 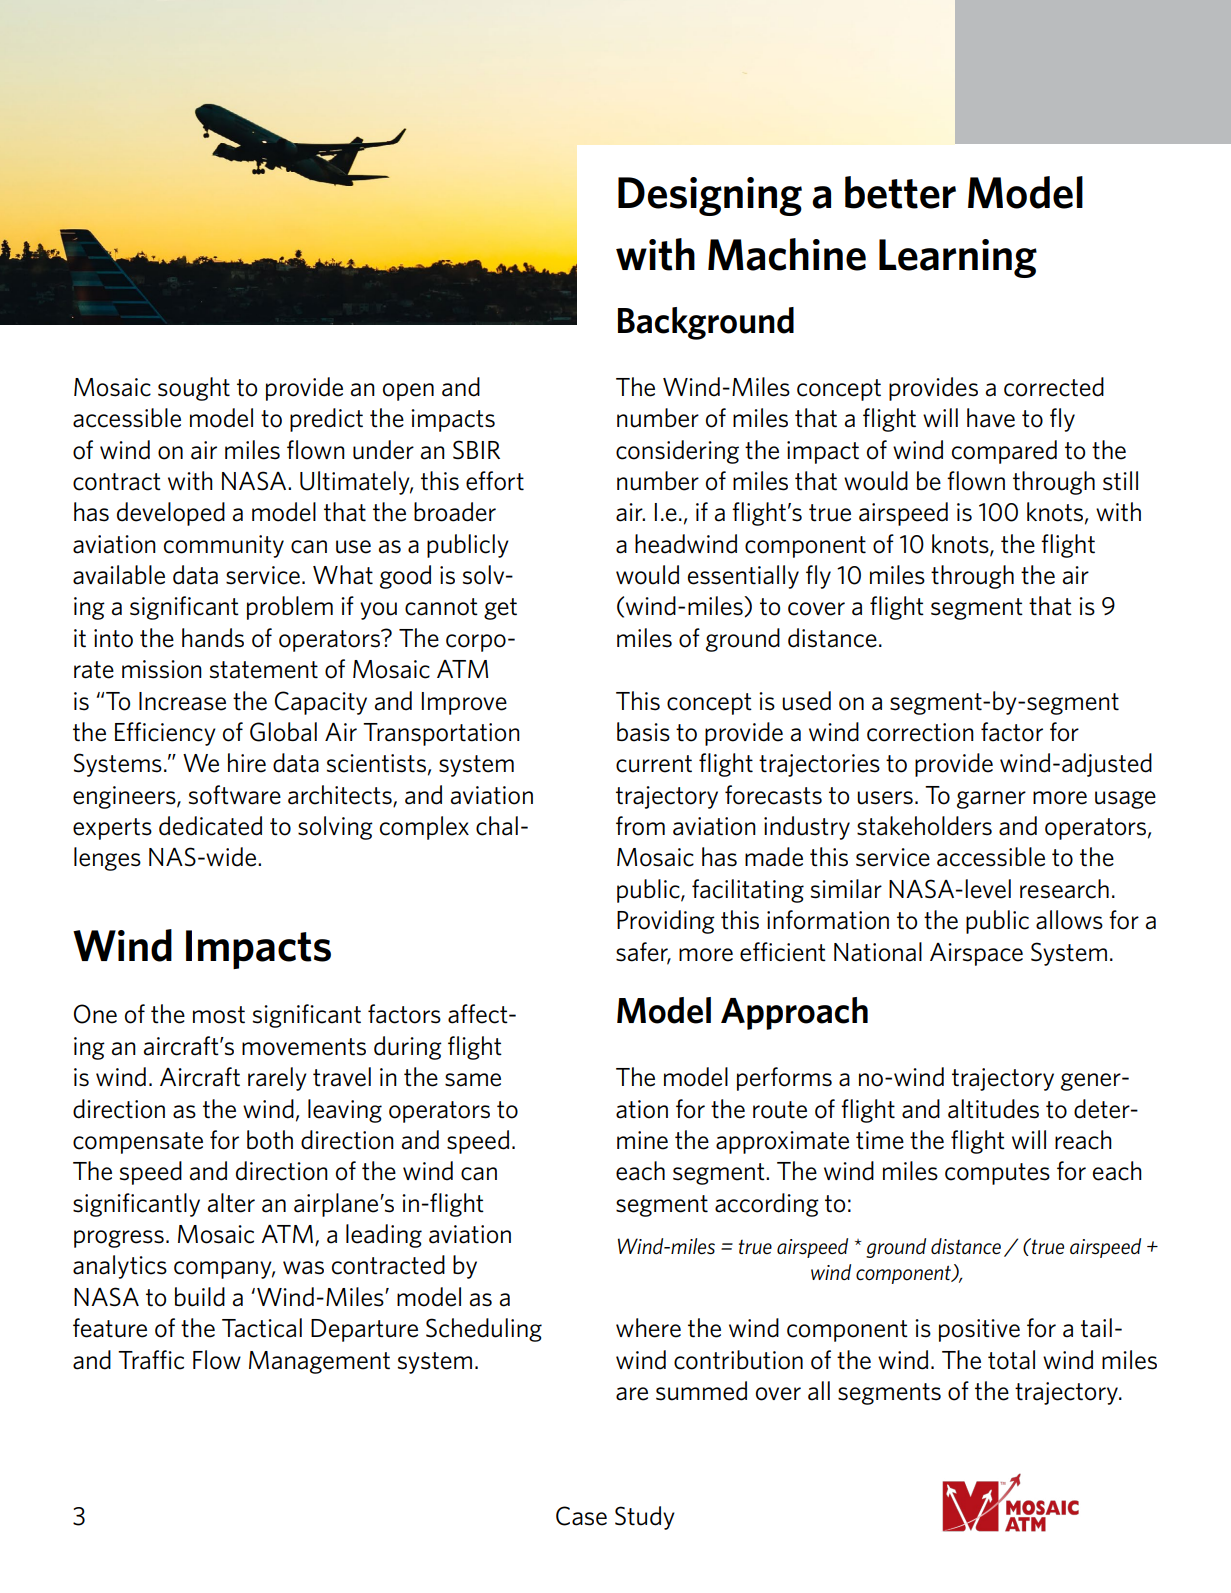 I want to click on Management, so click(x=319, y=1362).
